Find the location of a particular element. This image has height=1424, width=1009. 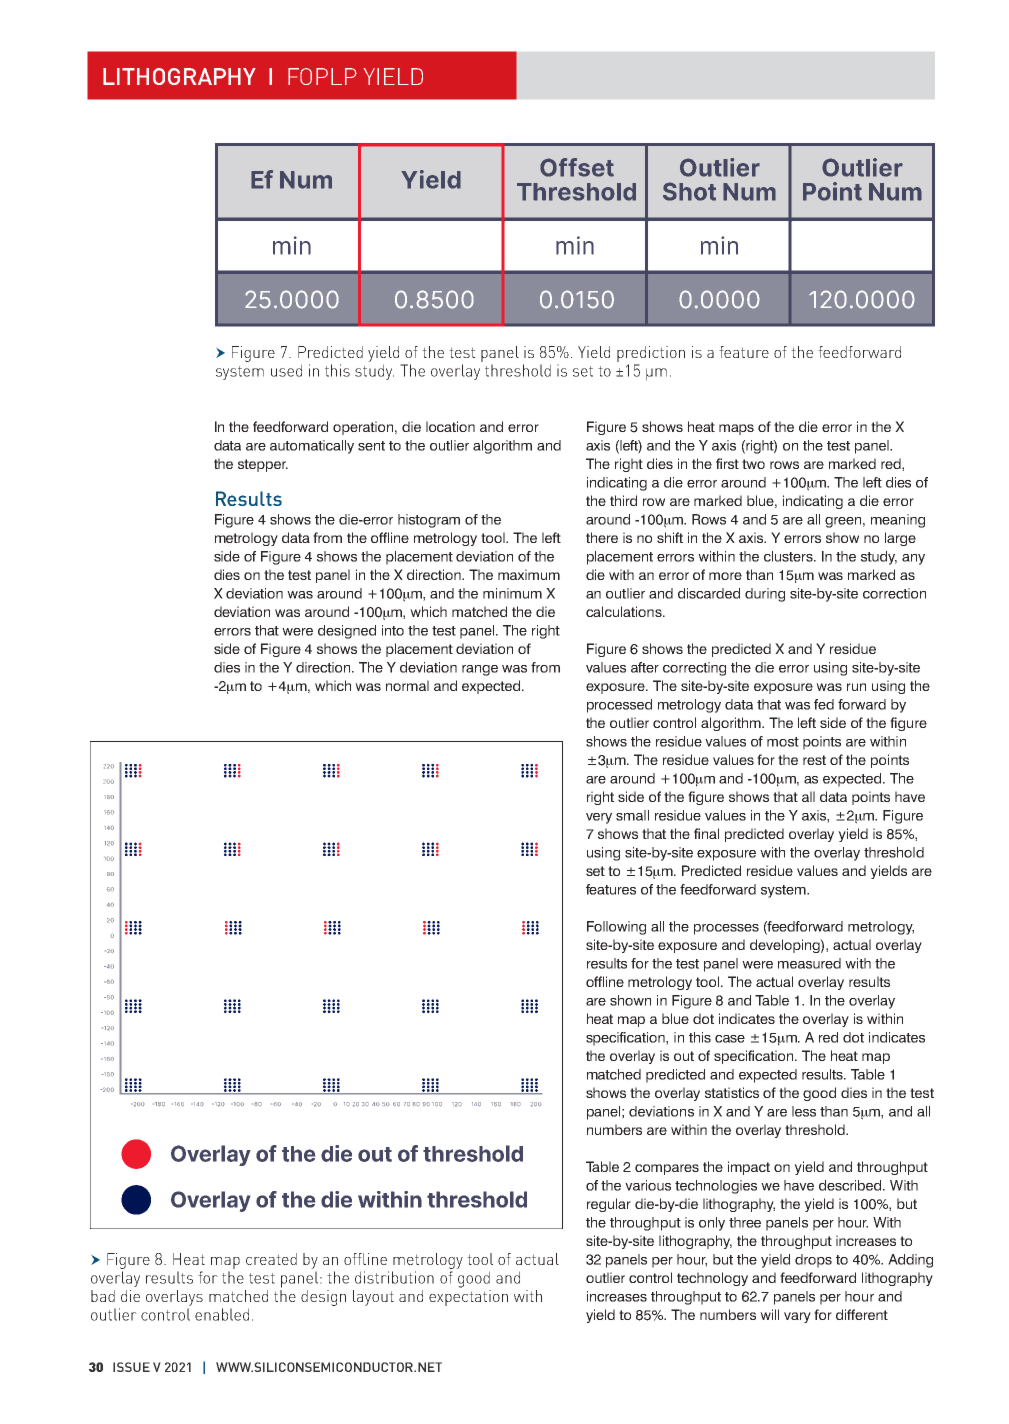

location is located at coordinates (450, 426).
